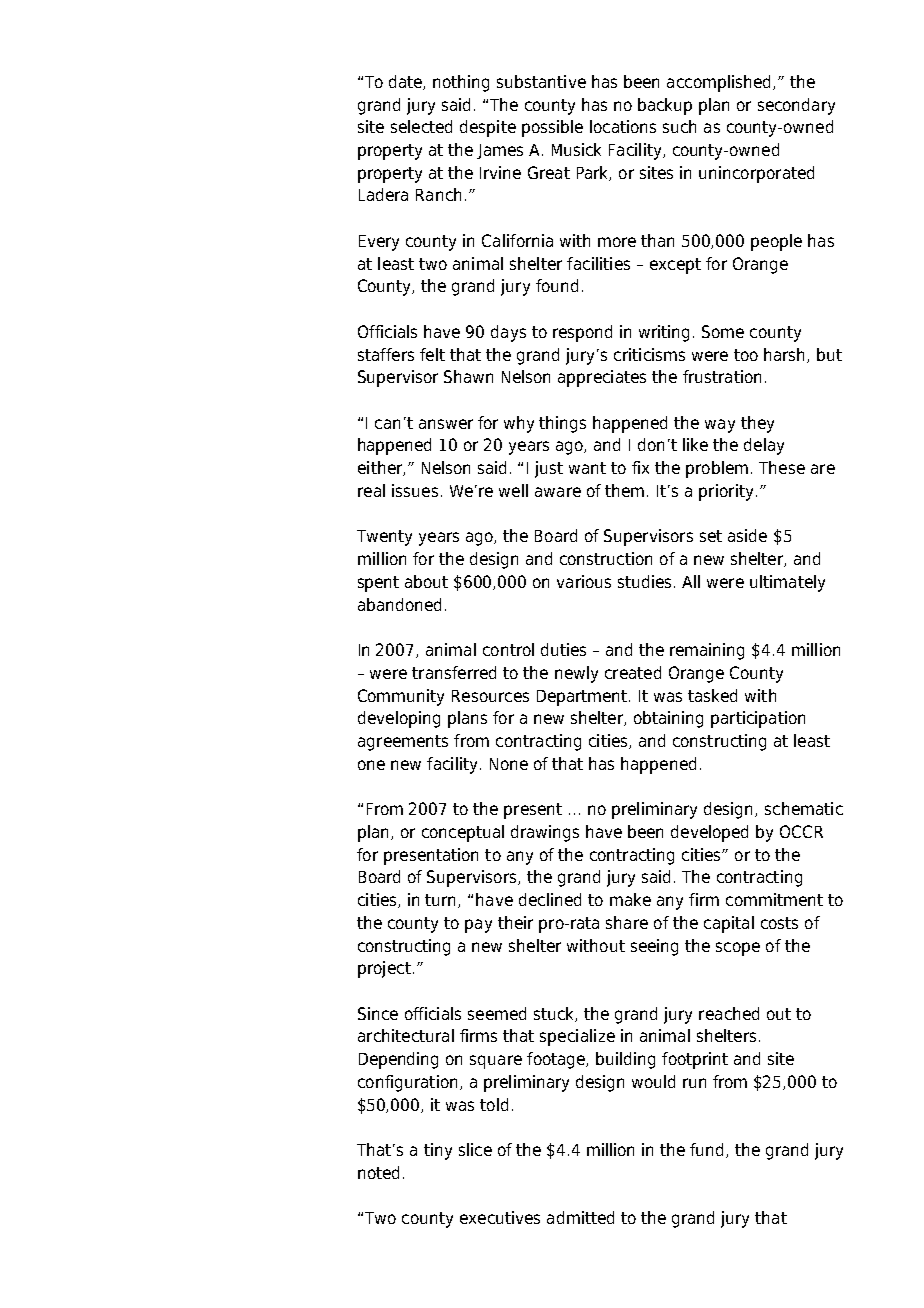 This screenshot has height=1308, width=924. I want to click on admitted, so click(580, 1217).
